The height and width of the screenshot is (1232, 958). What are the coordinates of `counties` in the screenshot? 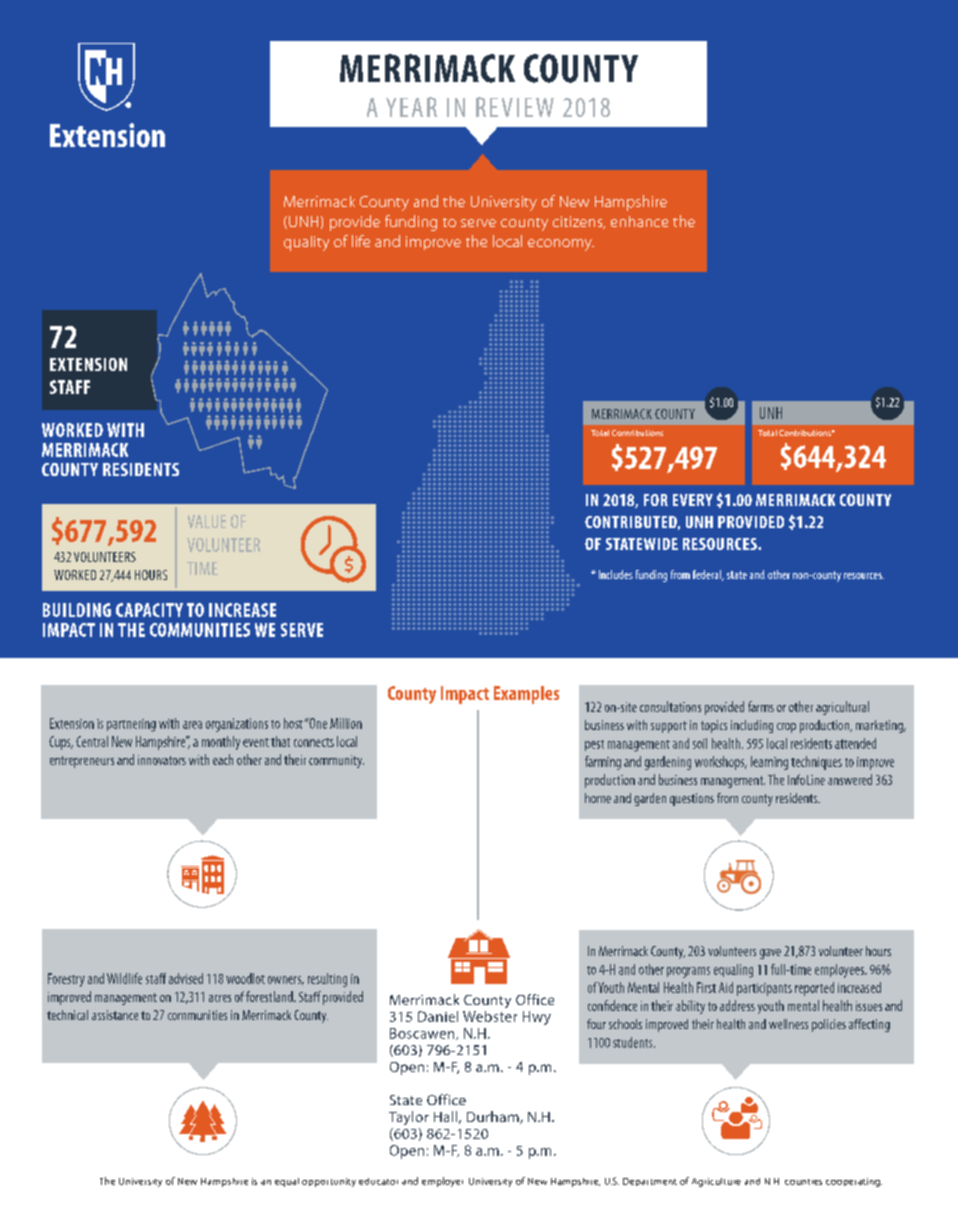 It's located at (803, 1182).
